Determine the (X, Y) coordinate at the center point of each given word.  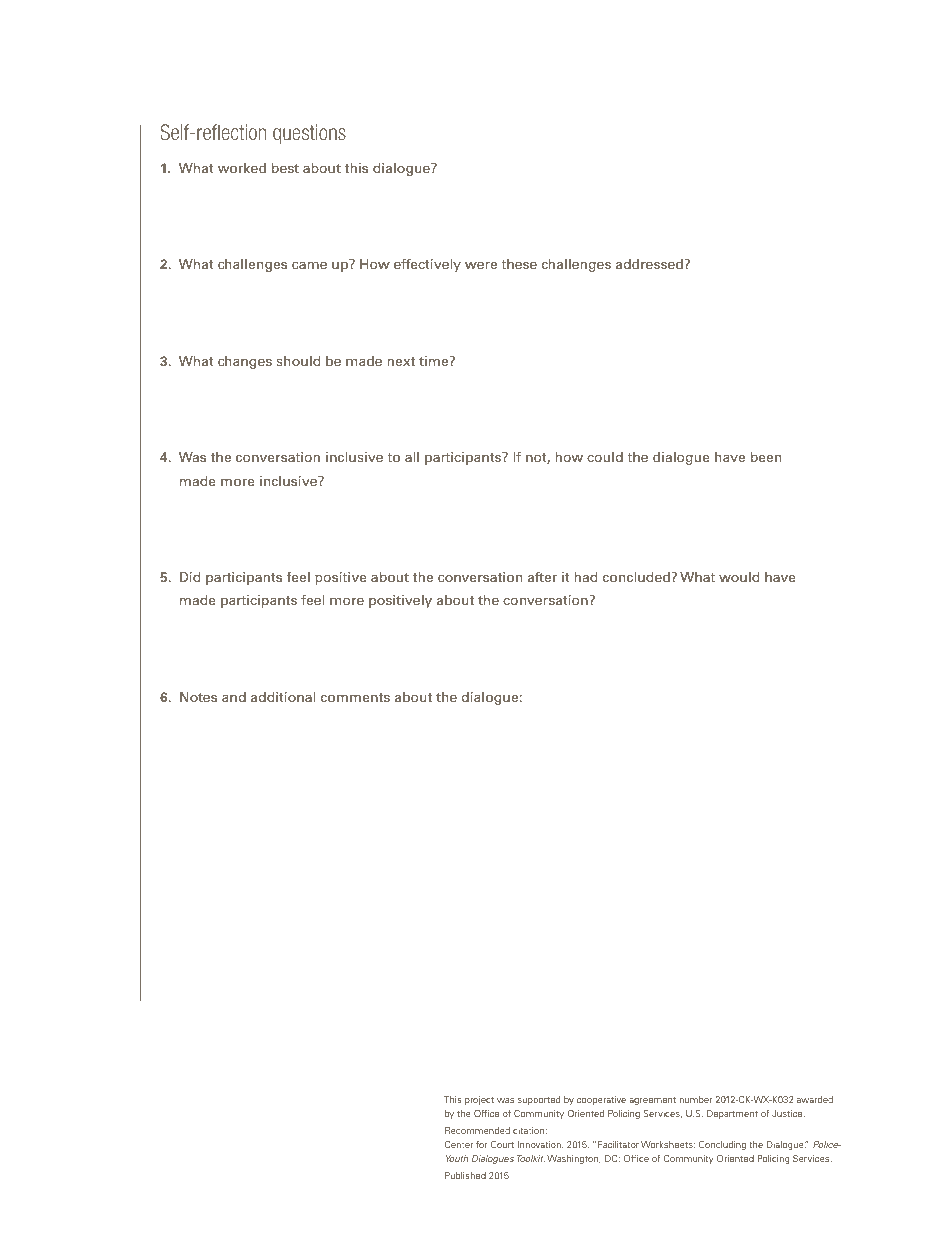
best (285, 168)
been (766, 457)
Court (502, 1144)
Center (459, 1144)
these (519, 264)
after (542, 576)
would (739, 577)
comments (355, 697)
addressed (649, 264)
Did (190, 577)
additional (283, 697)
